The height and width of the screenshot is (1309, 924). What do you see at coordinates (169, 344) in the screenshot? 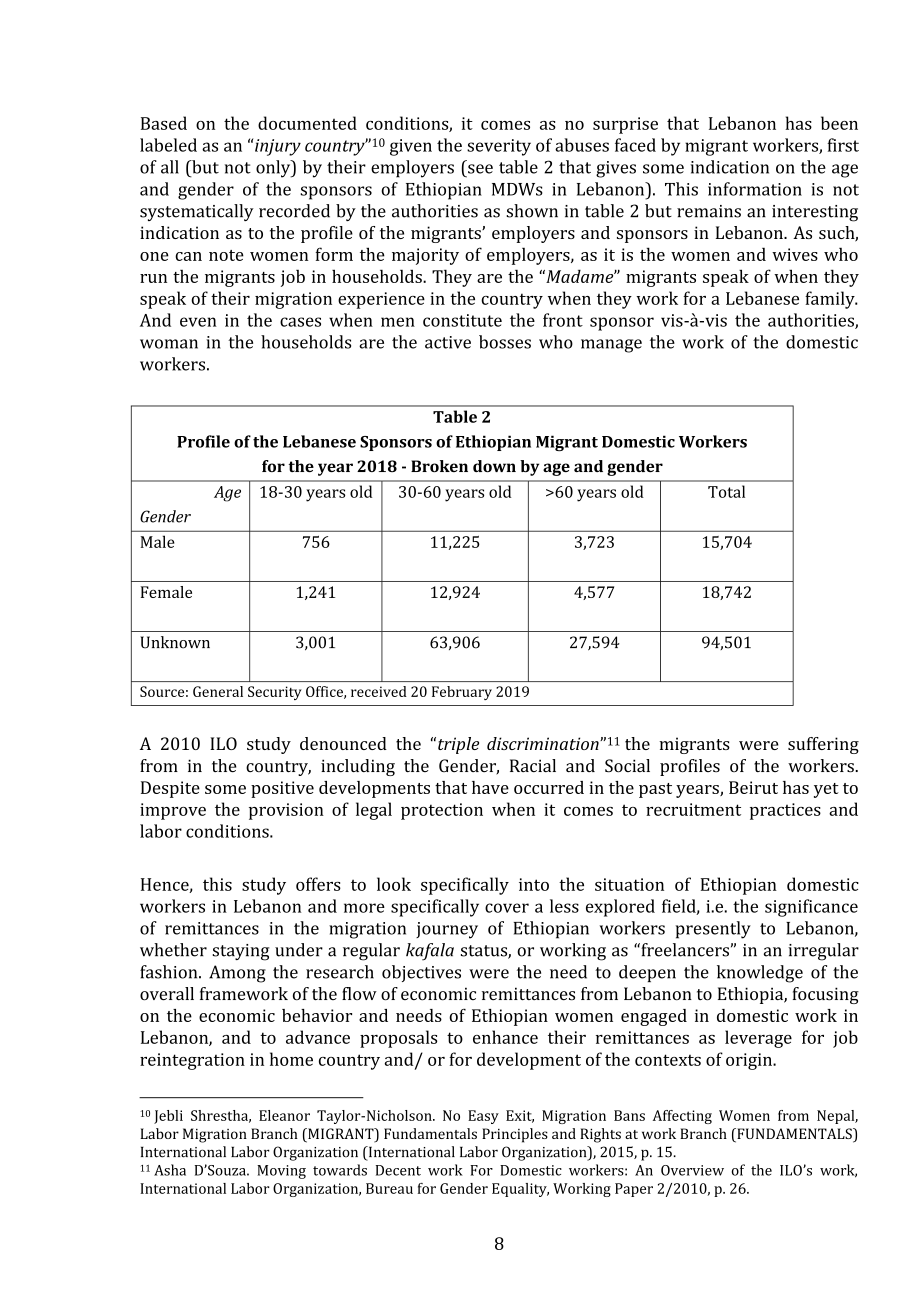
I see `woman` at bounding box center [169, 344].
